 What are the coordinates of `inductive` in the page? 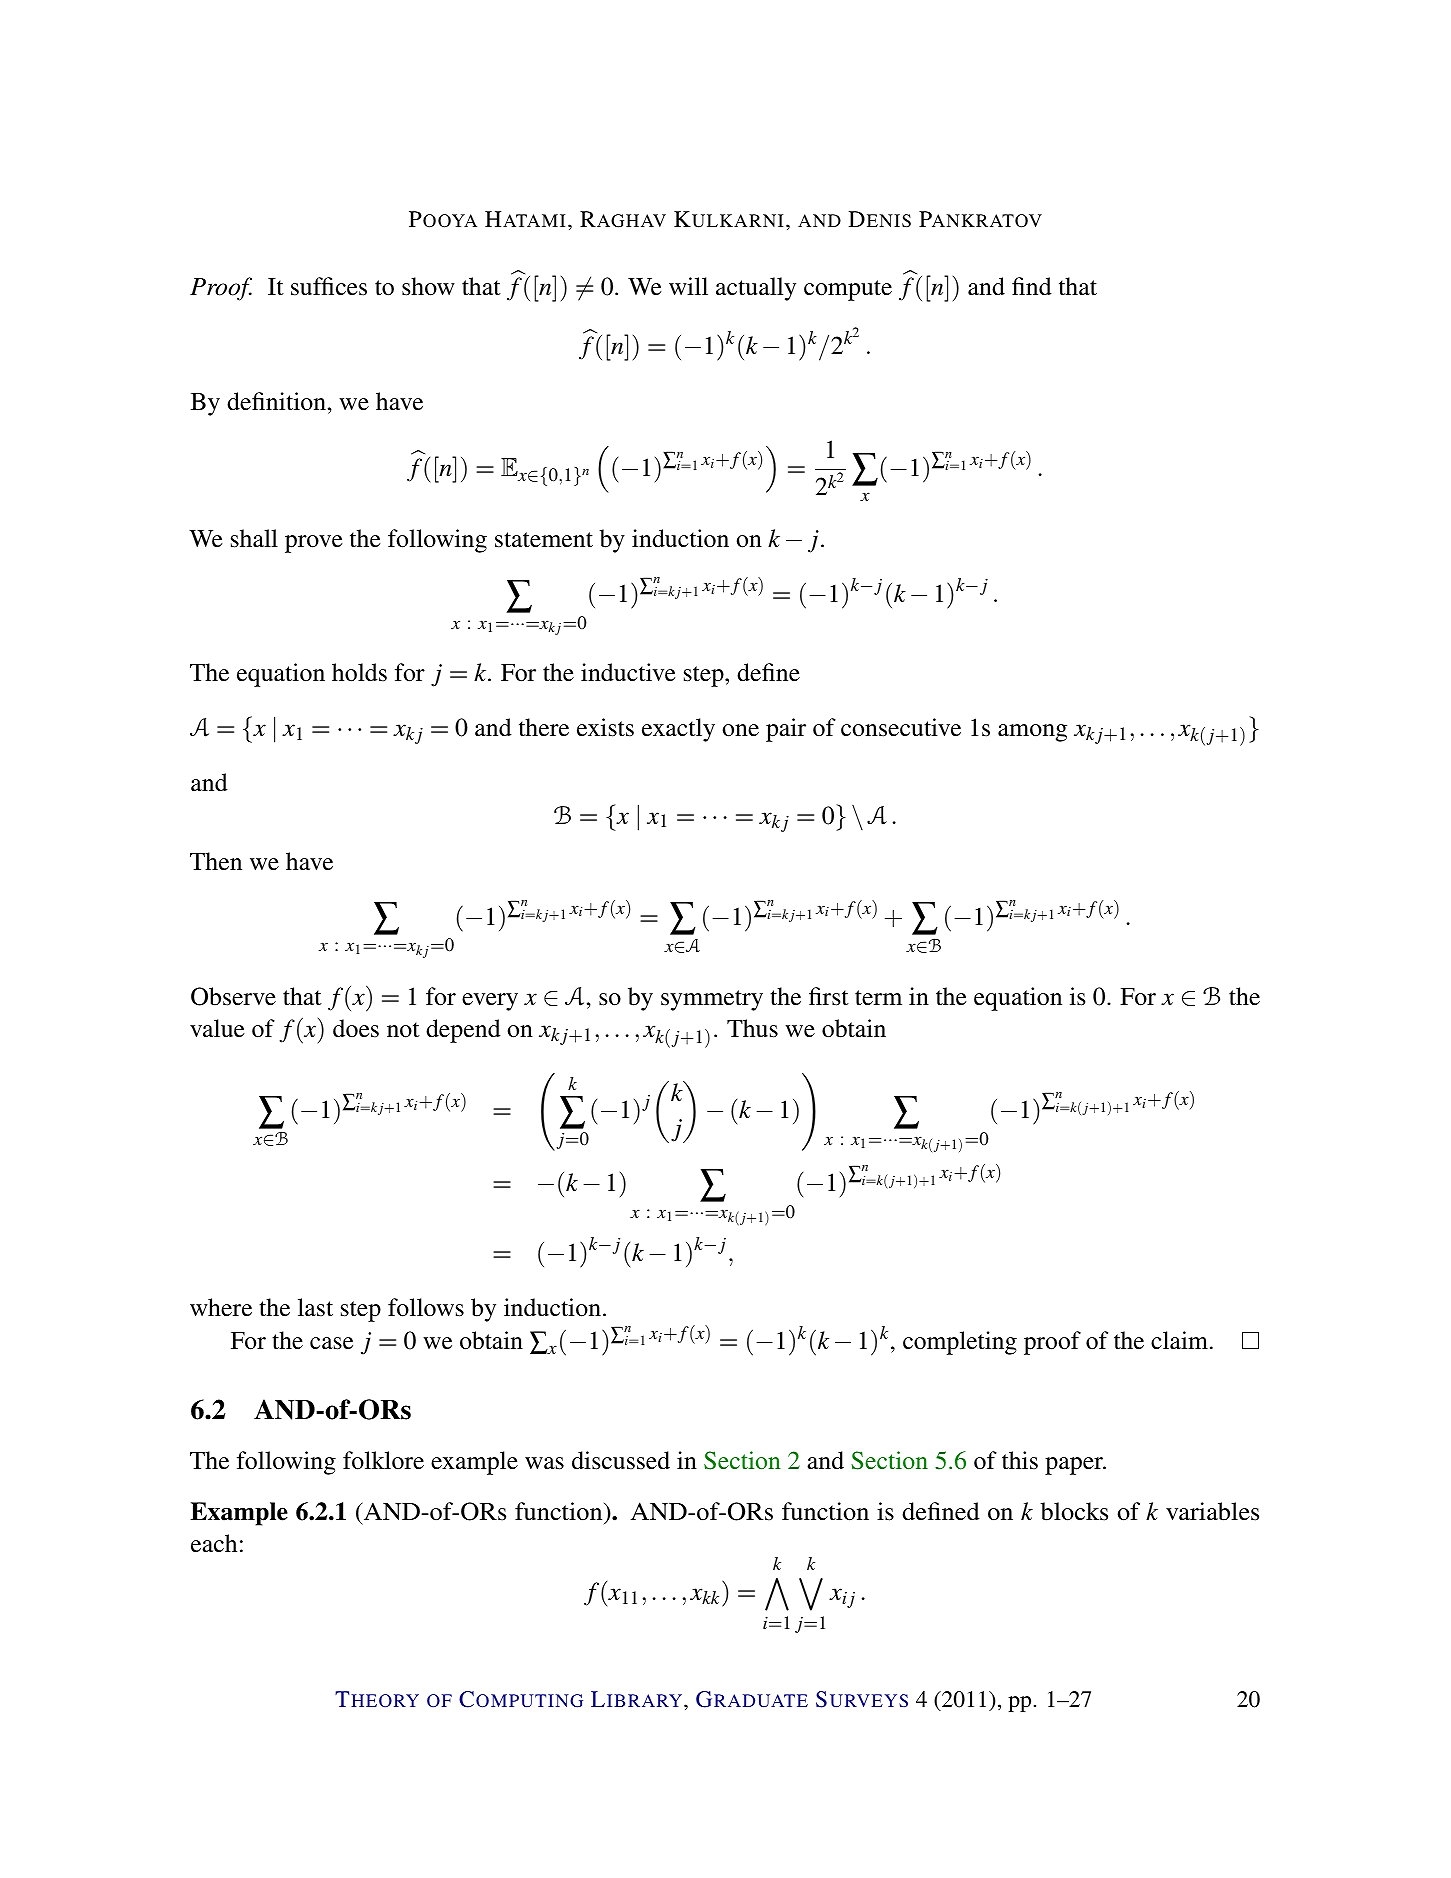 It's located at (628, 672).
